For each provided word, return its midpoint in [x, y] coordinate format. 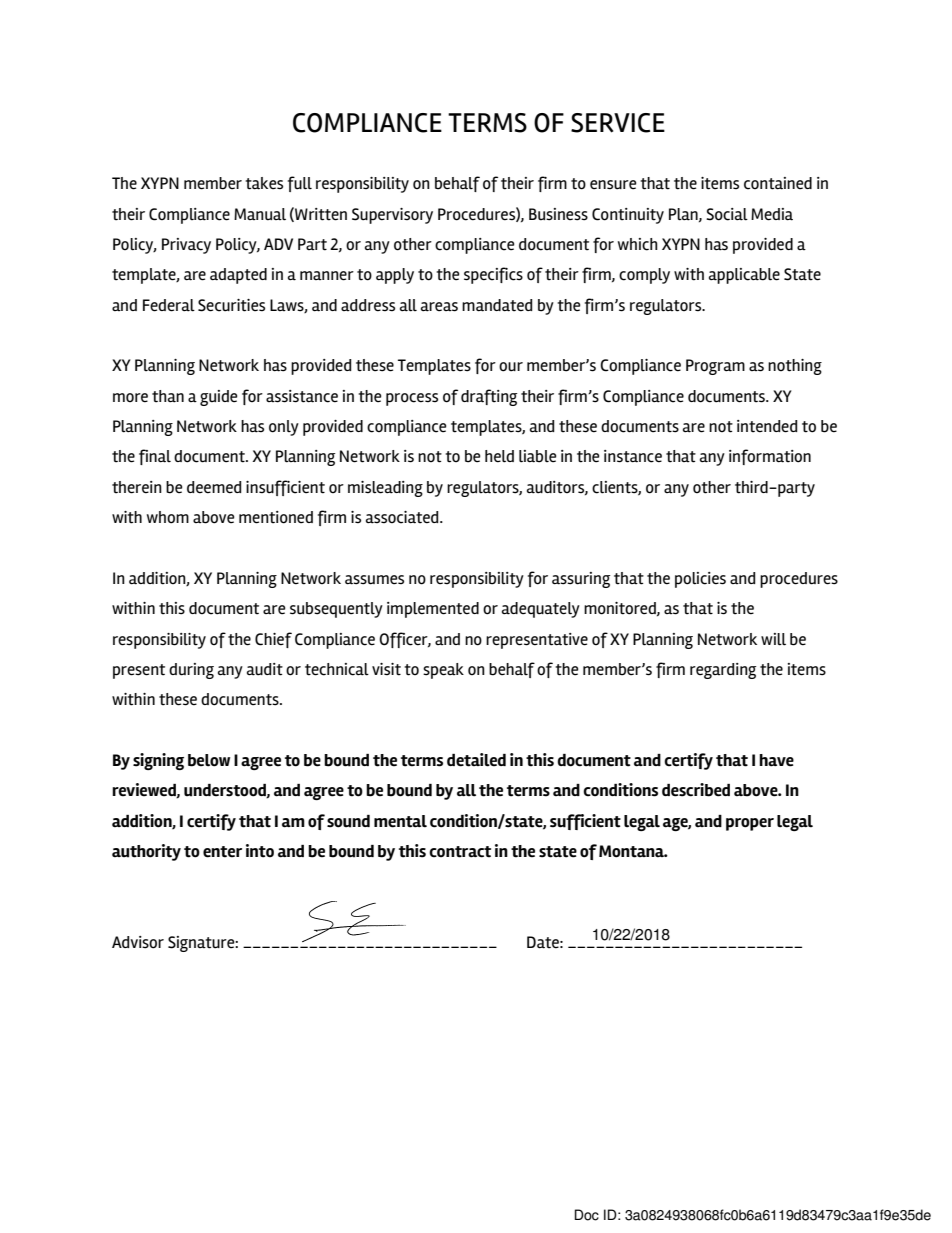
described [696, 790]
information [770, 457]
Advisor [138, 942]
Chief [273, 640]
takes [264, 183]
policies [700, 580]
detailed [476, 760]
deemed [214, 487]
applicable [744, 276]
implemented [433, 610]
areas [439, 307]
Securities [231, 305]
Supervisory [392, 216]
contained [778, 183]
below [209, 760]
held [499, 456]
